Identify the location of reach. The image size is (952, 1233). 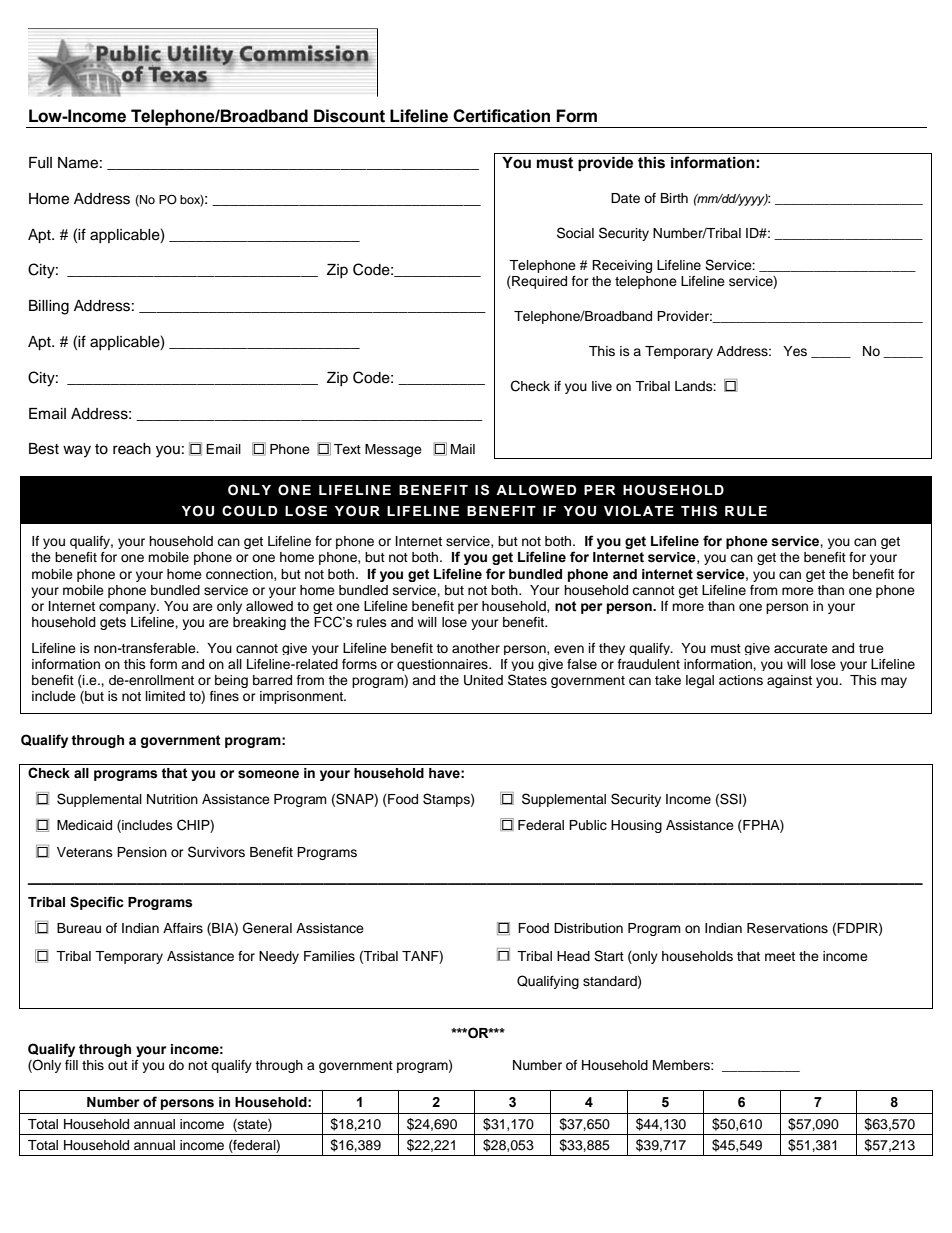
(132, 449).
